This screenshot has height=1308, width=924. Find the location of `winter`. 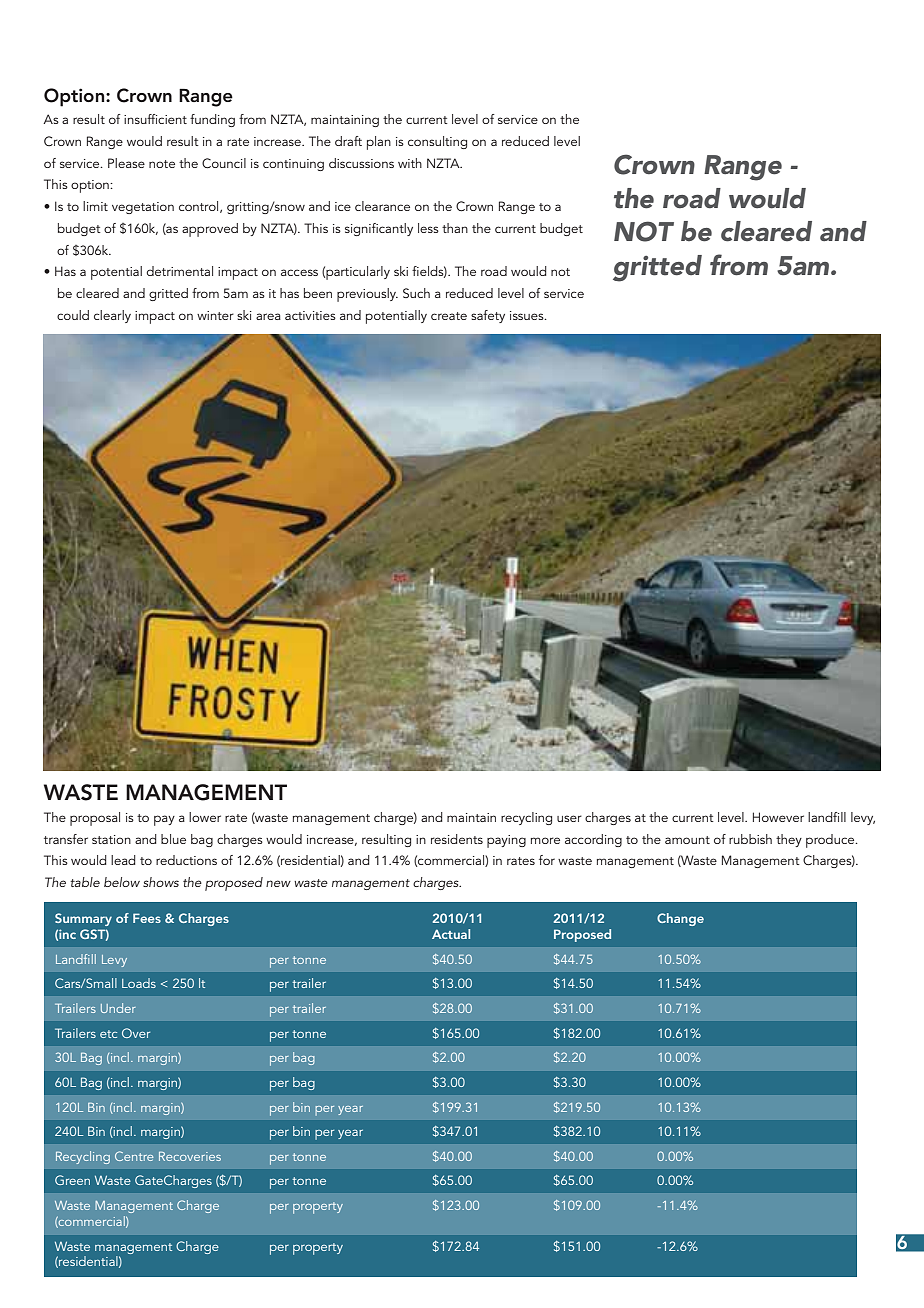

winter is located at coordinates (215, 315).
